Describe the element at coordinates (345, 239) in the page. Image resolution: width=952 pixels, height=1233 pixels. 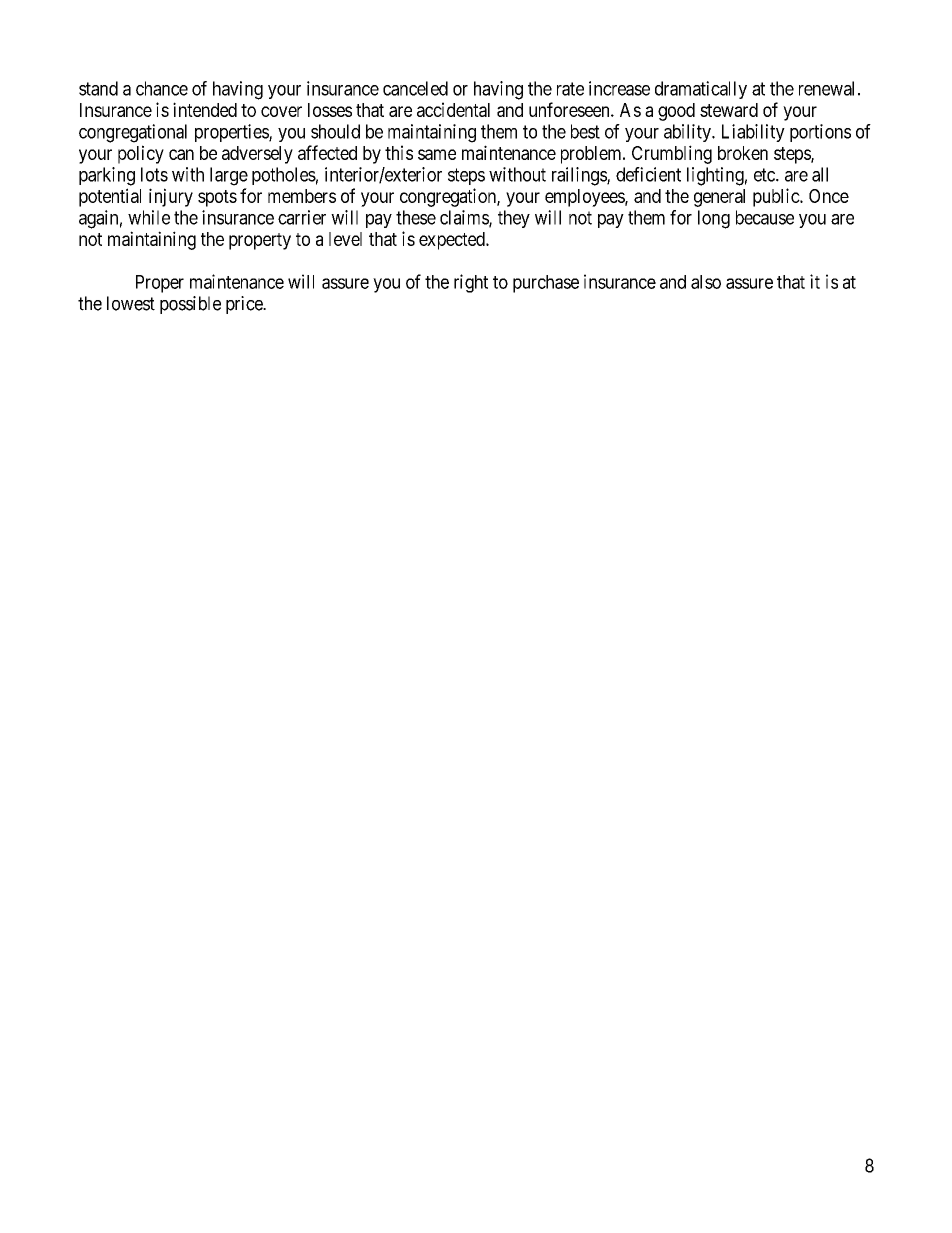
I see `level` at that location.
